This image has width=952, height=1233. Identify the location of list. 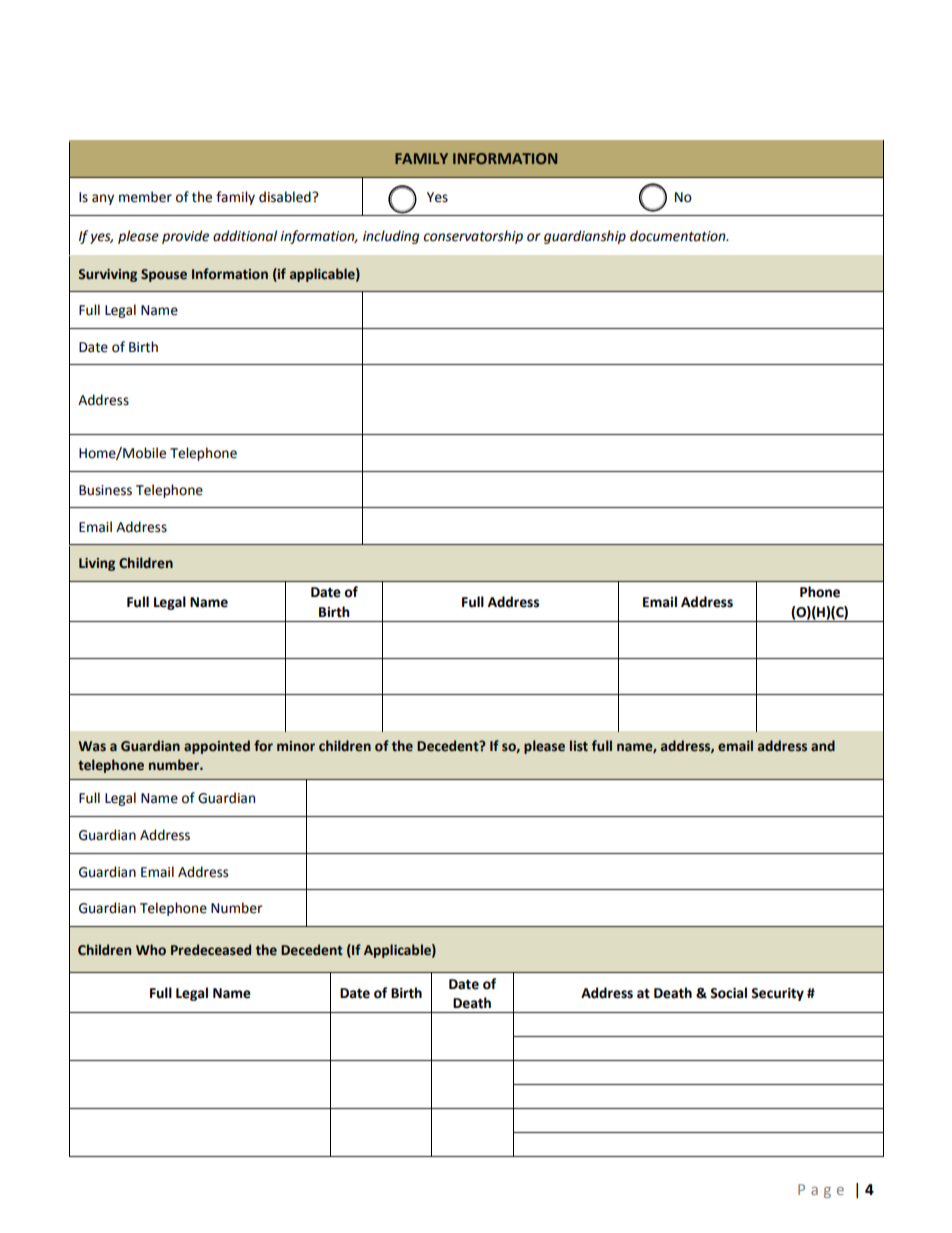
(579, 746).
